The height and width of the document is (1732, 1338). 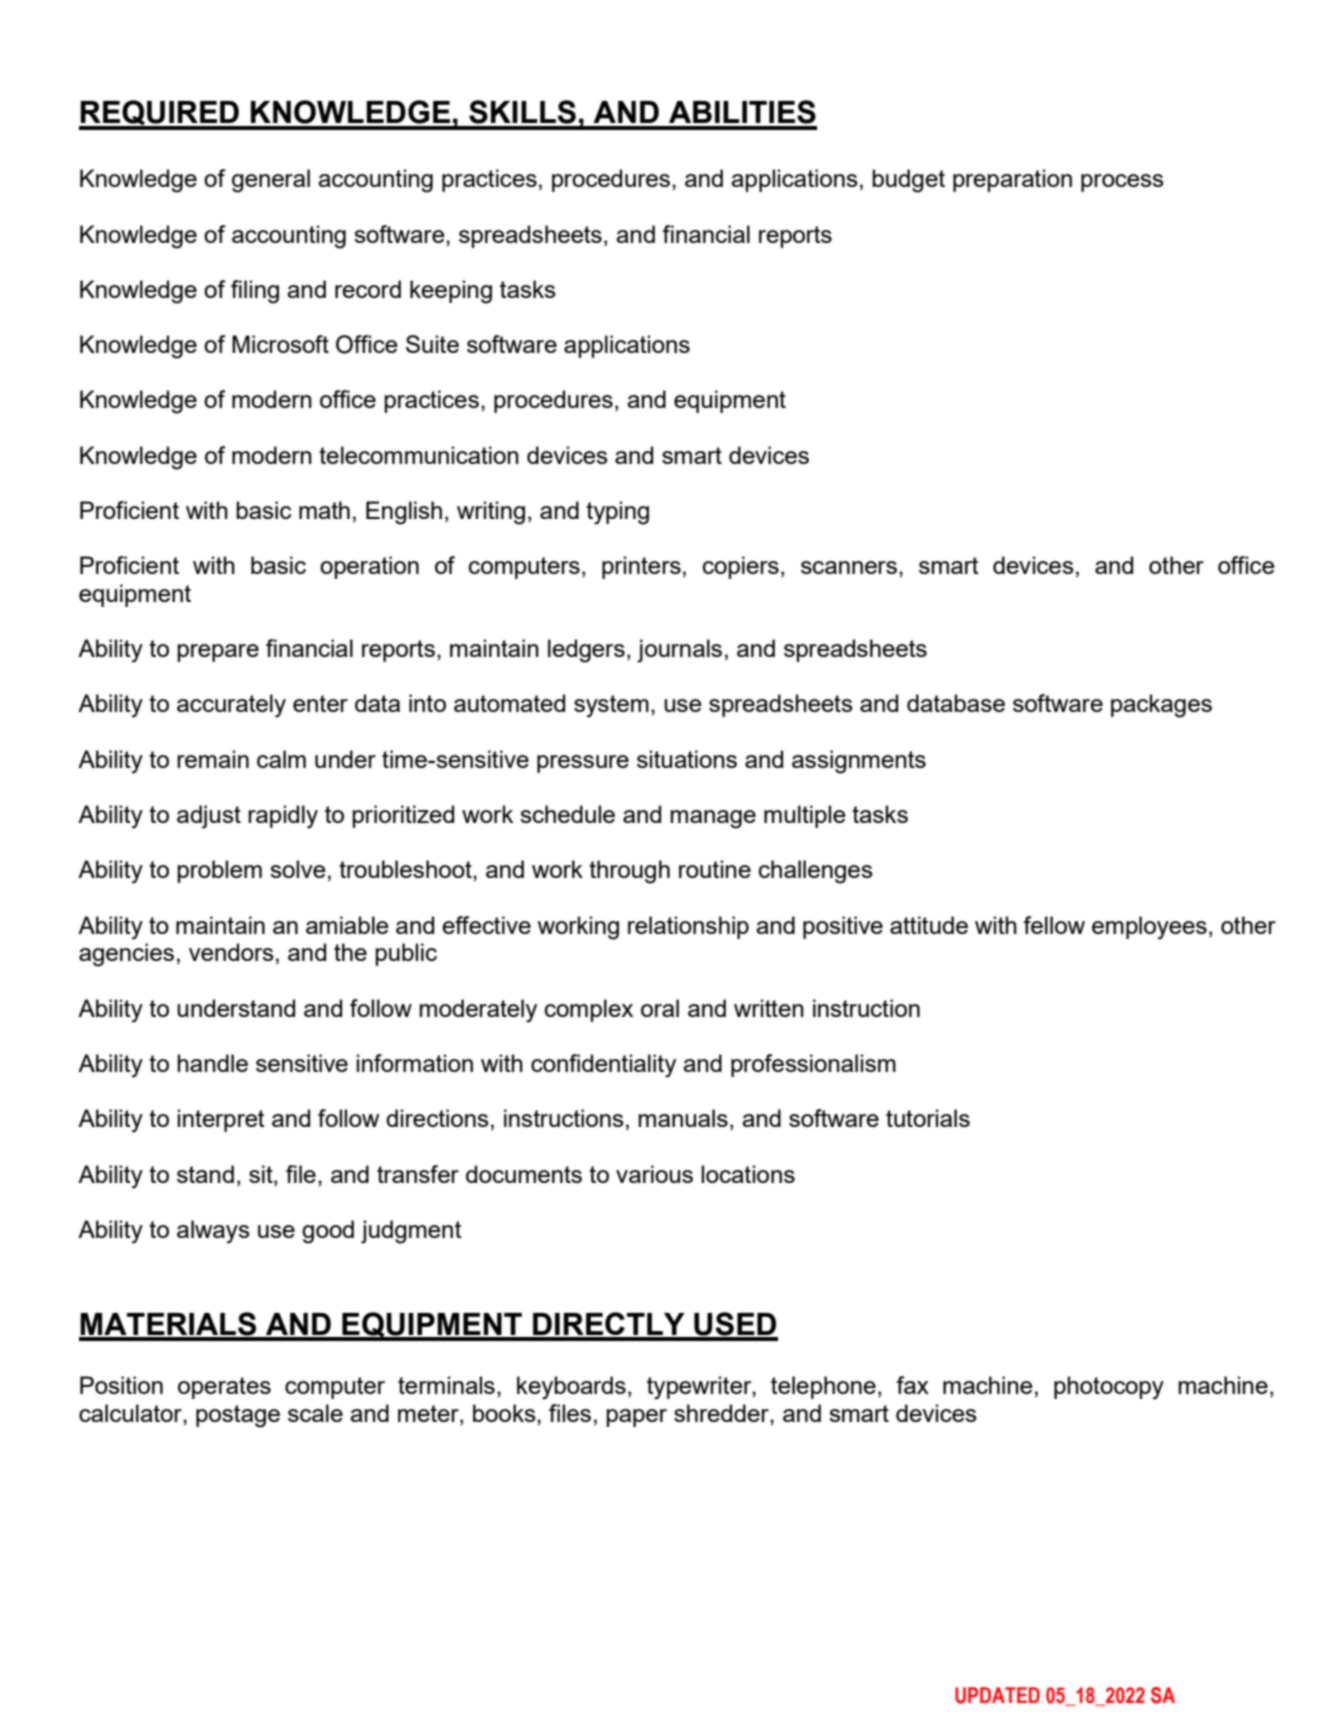 I want to click on confidentiality, so click(x=603, y=1066).
